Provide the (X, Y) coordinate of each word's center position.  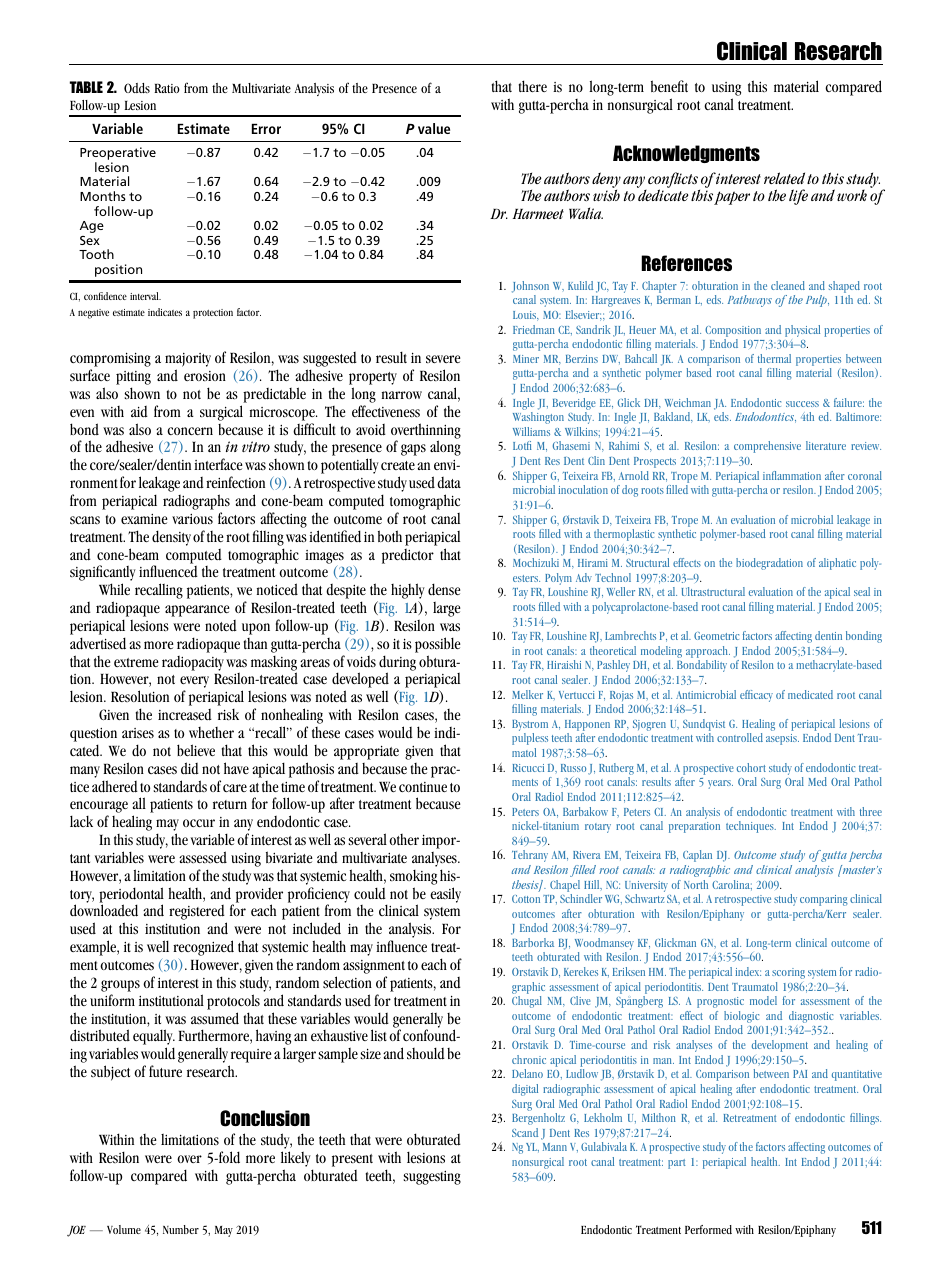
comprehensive (767, 447)
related (784, 178)
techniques (751, 827)
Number (181, 1229)
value (434, 128)
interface (218, 464)
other (404, 839)
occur (199, 823)
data (449, 483)
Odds (137, 88)
